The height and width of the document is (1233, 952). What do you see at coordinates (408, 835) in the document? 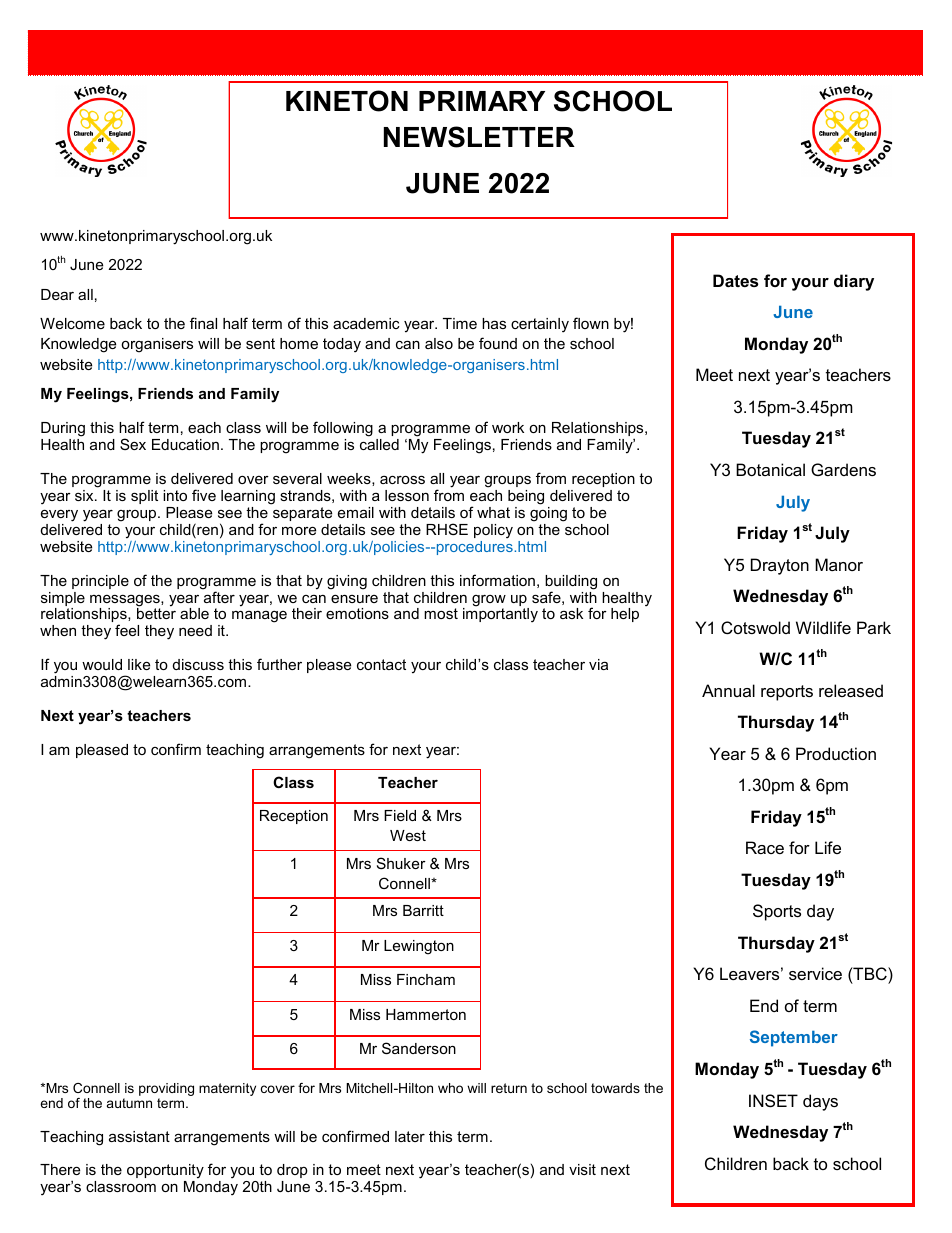
I see `West` at bounding box center [408, 835].
